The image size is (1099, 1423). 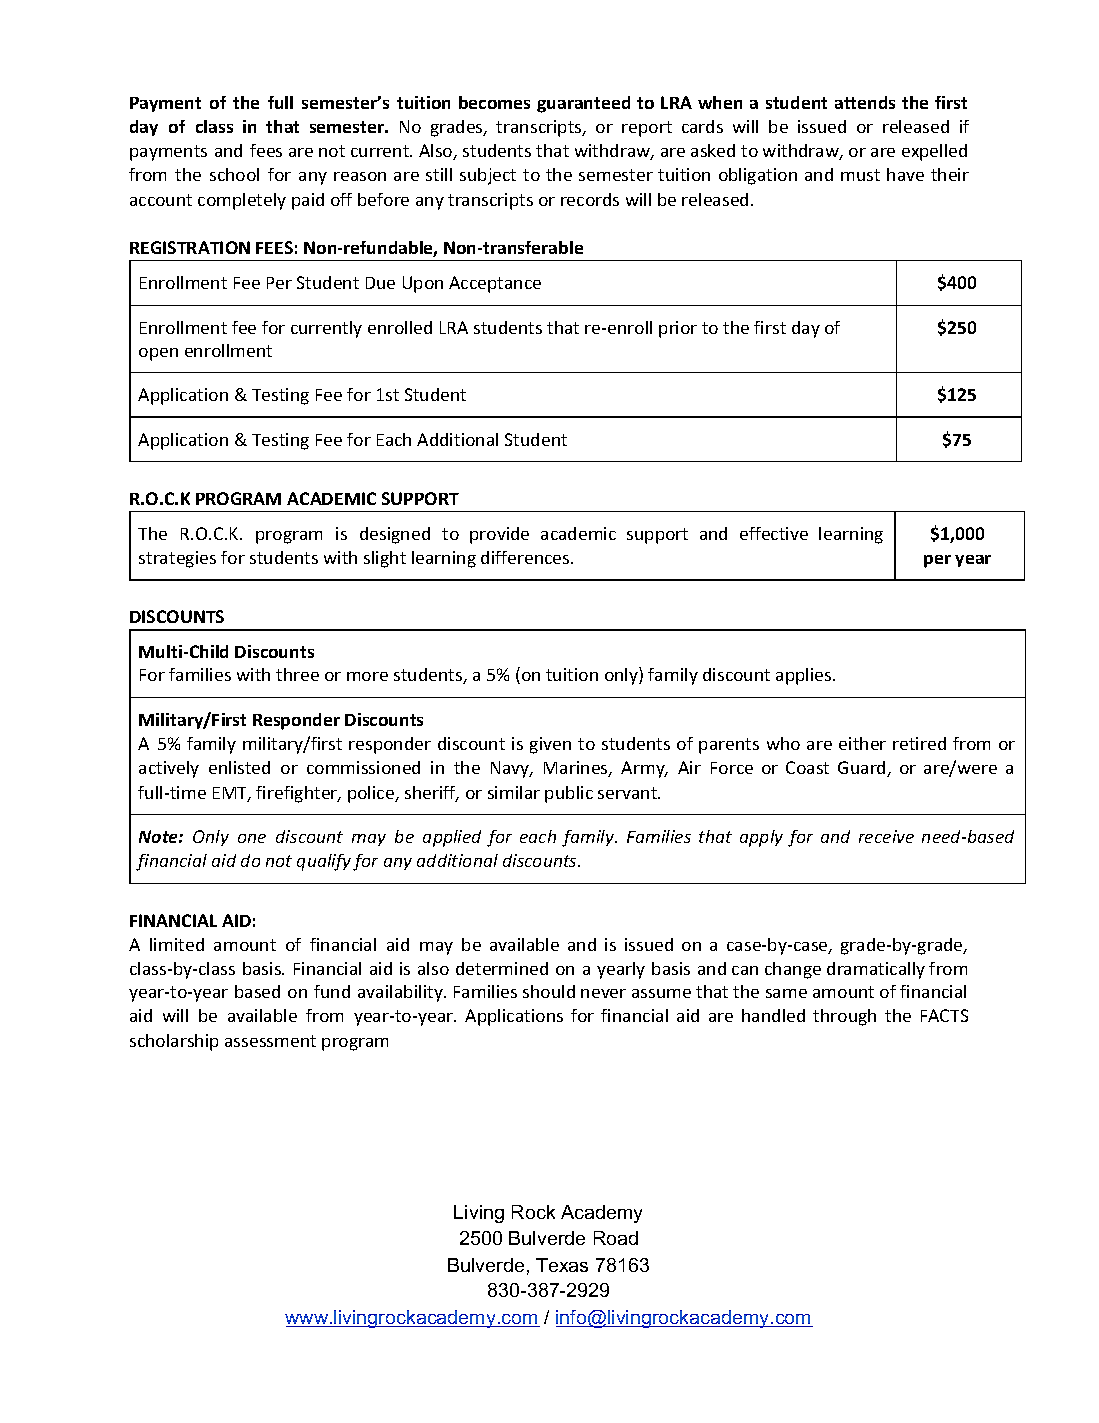 I want to click on public, so click(x=569, y=794).
